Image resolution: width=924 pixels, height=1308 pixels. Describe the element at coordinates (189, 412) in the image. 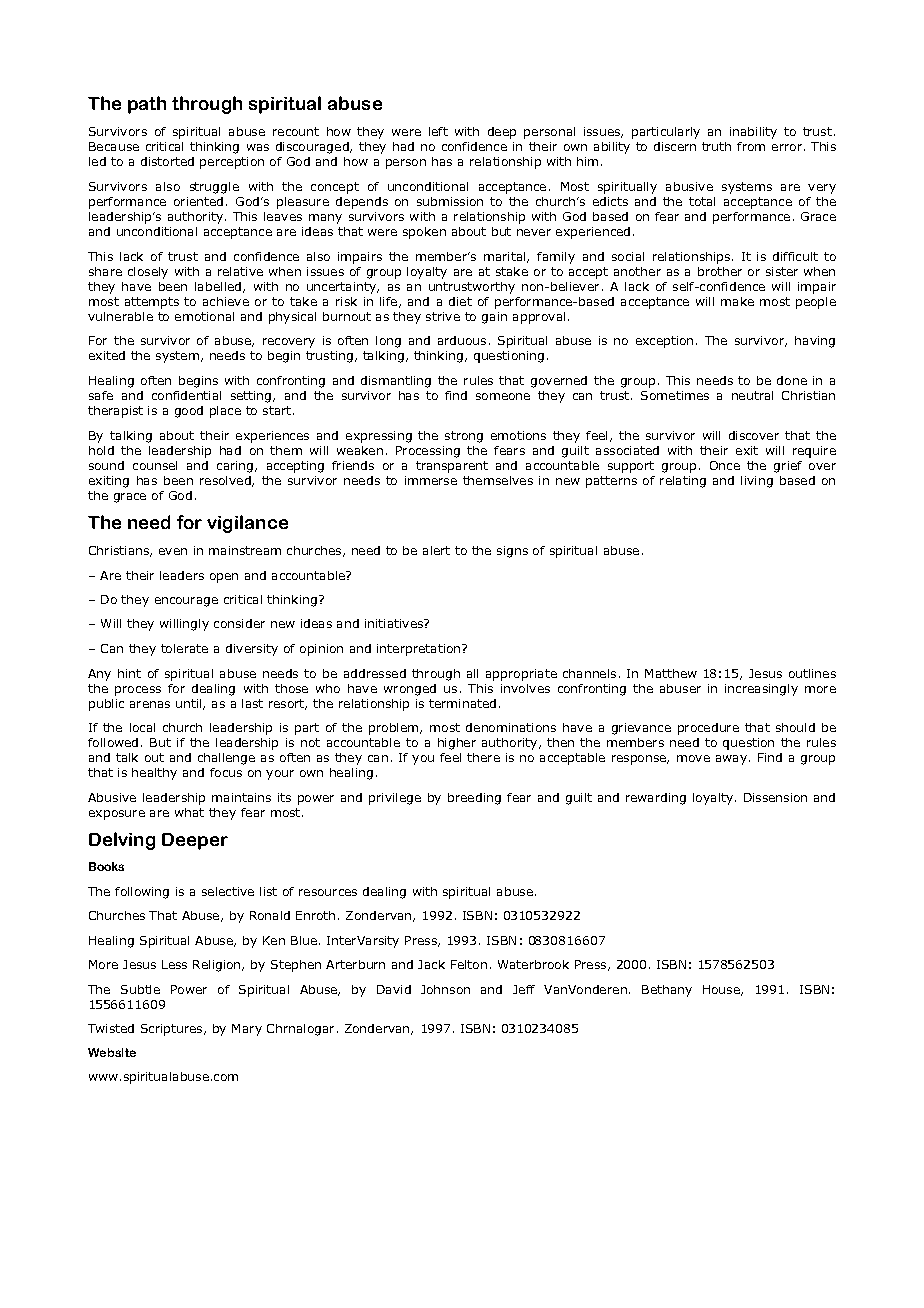

I see `good` at that location.
